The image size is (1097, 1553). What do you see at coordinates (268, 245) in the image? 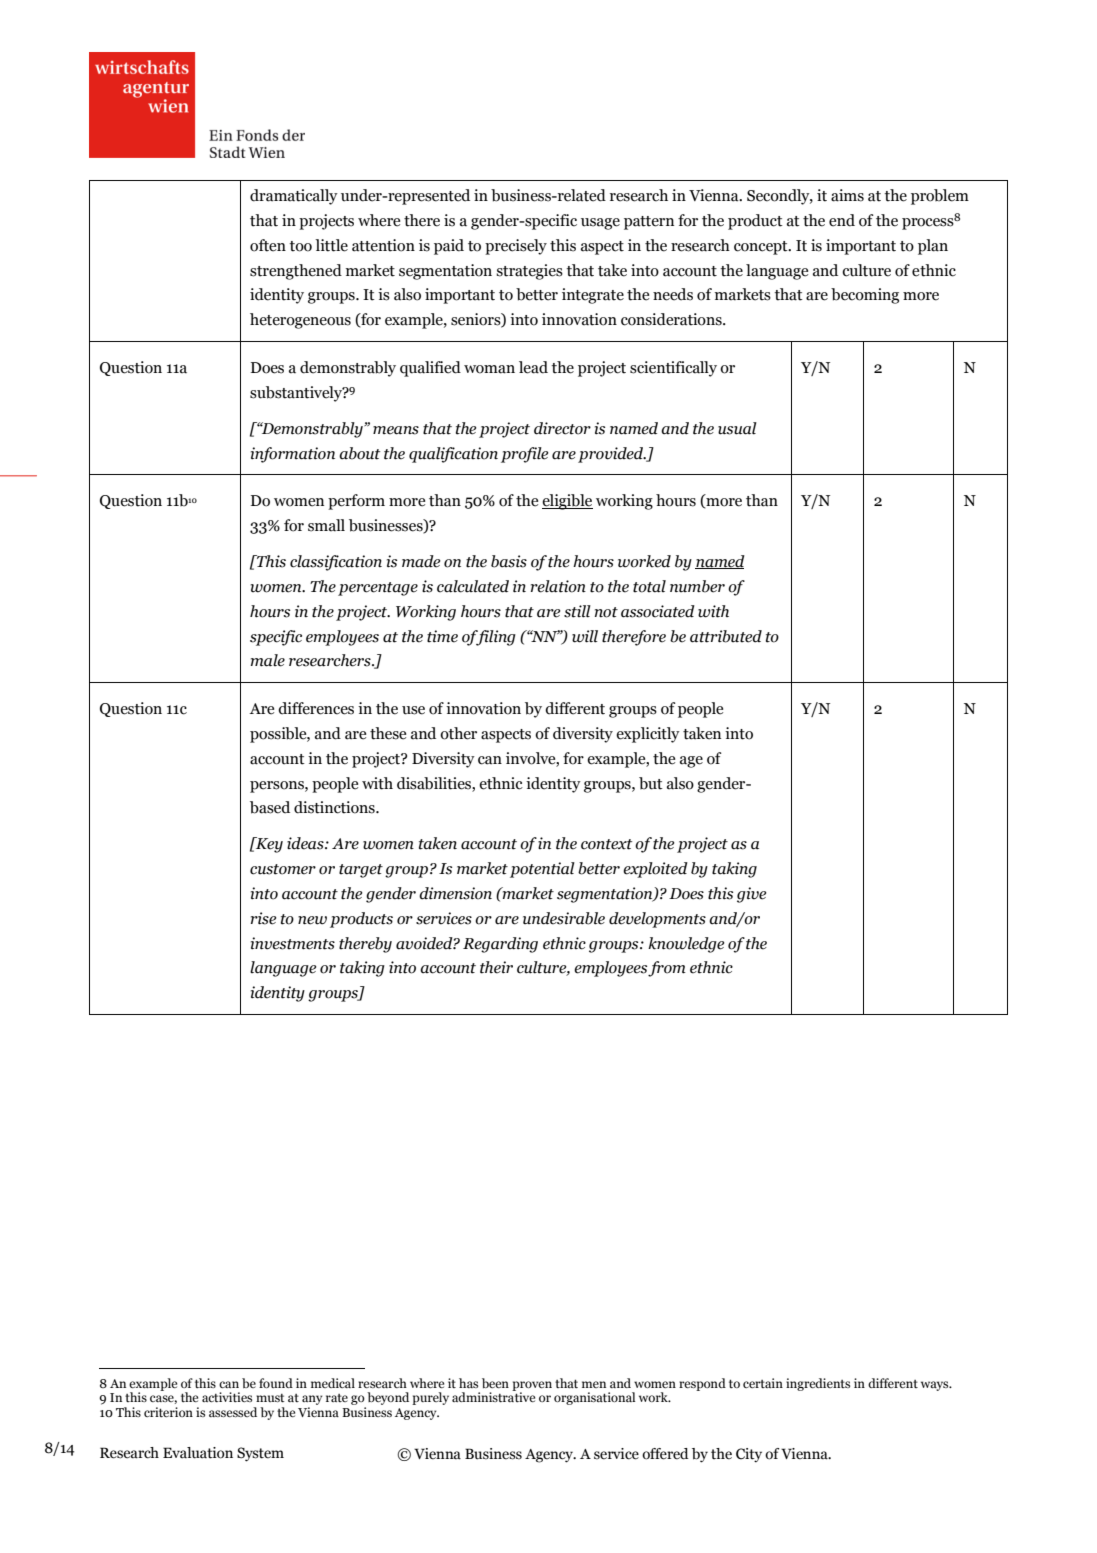
I see `often` at bounding box center [268, 245].
